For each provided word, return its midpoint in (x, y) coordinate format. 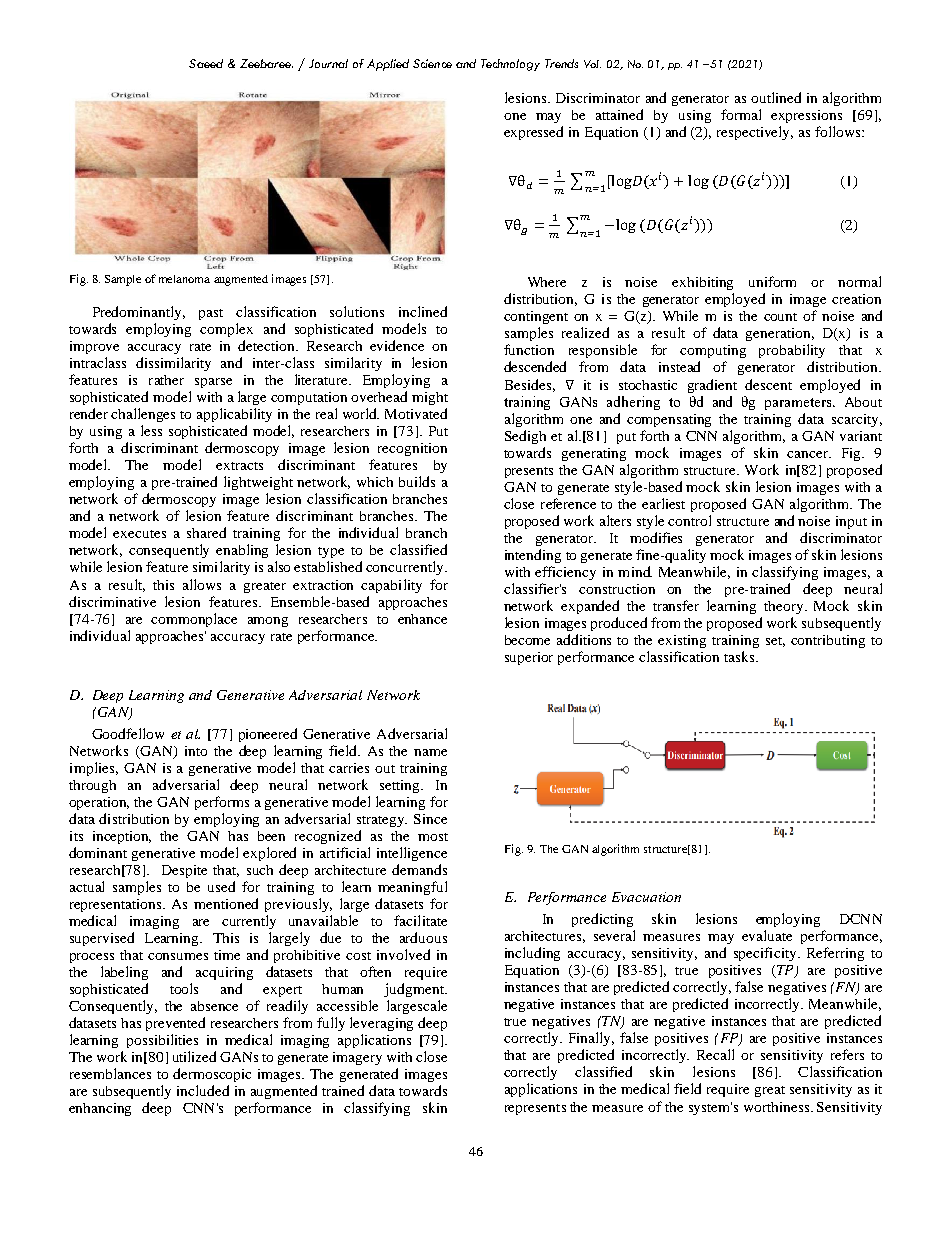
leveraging (381, 1024)
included (203, 1090)
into (196, 751)
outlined (776, 97)
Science (432, 63)
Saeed (206, 63)
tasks (740, 656)
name (430, 752)
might (430, 398)
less (151, 430)
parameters (799, 404)
